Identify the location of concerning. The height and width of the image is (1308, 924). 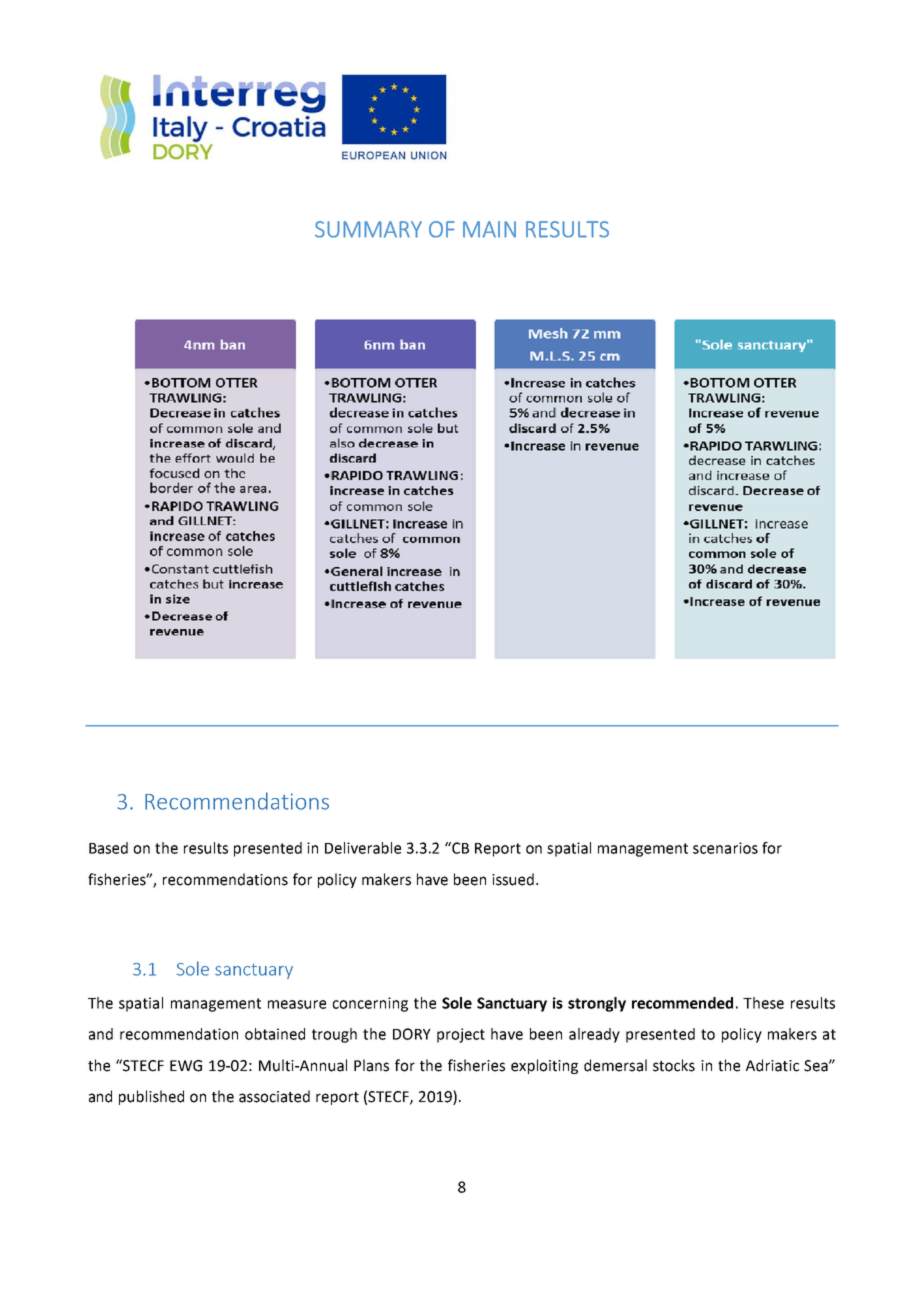
(370, 1004).
